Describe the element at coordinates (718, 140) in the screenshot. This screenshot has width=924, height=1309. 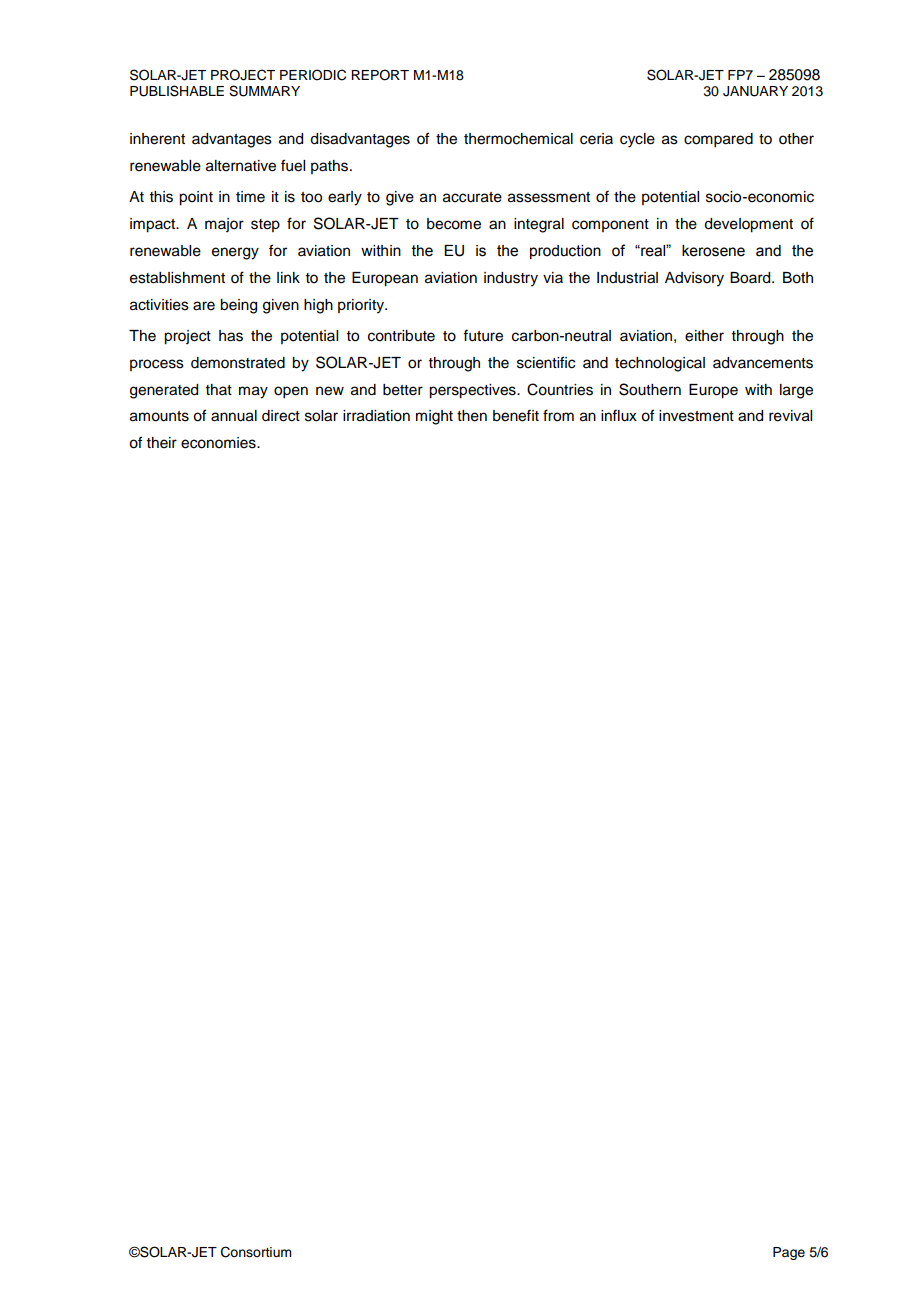
I see `compared` at that location.
